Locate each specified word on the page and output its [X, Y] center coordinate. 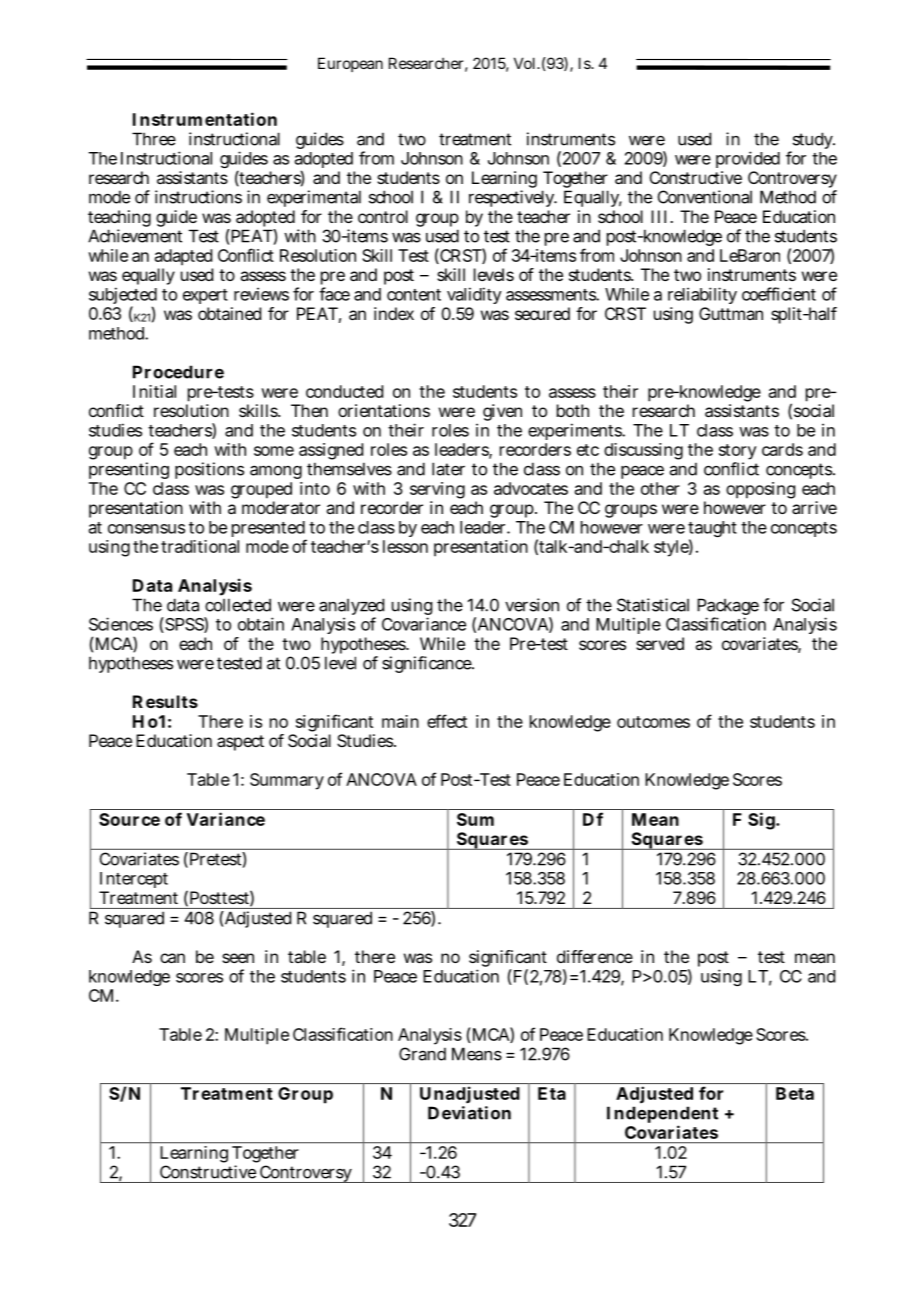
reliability [702, 295]
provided [748, 159]
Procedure [178, 372]
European [350, 64]
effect [447, 721]
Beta [795, 1093]
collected [238, 605]
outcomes [653, 722]
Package [728, 608]
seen [238, 958]
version [532, 605]
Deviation [469, 1113]
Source [129, 819]
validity [474, 295]
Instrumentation [205, 119]
